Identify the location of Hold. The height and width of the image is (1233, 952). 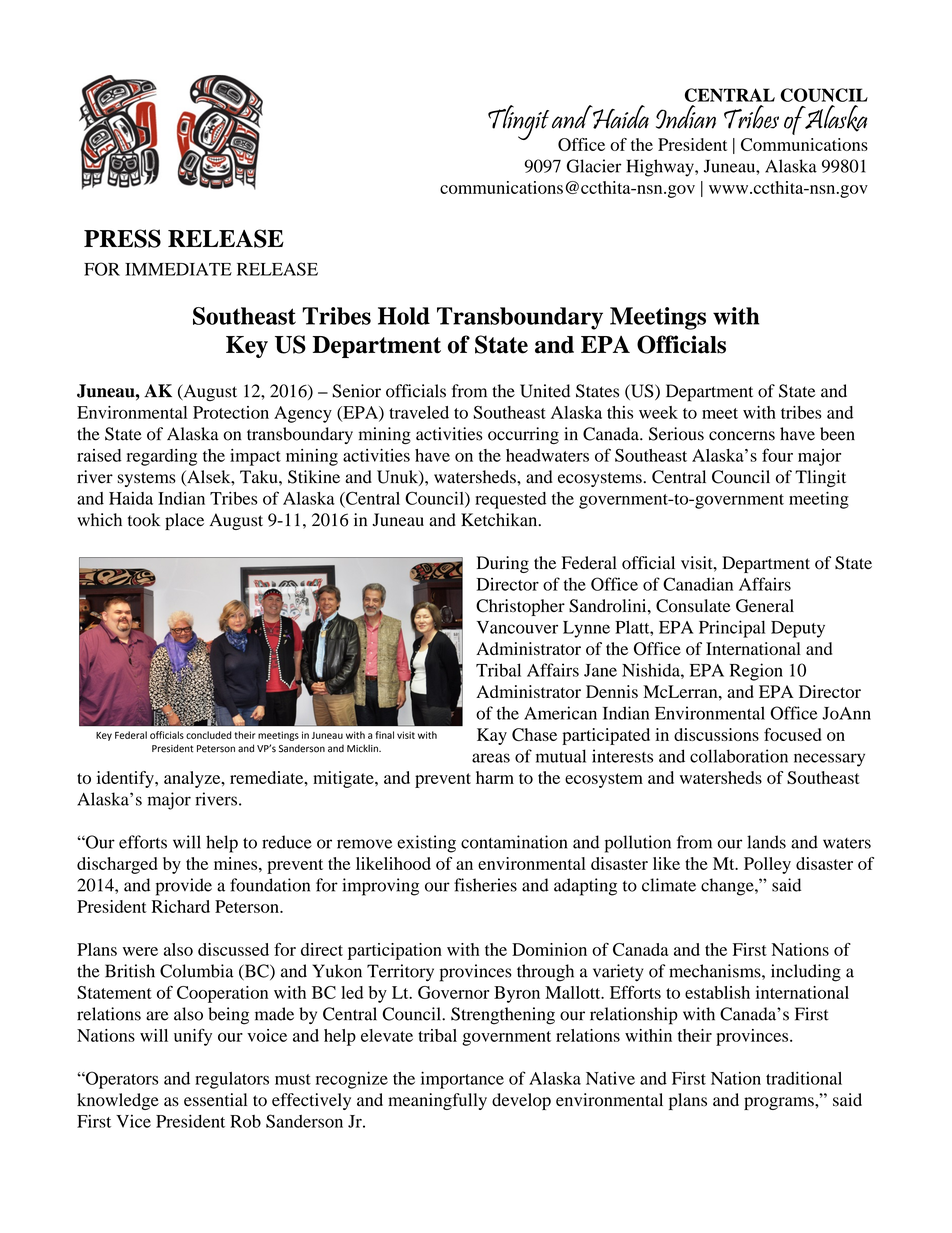
(404, 316).
